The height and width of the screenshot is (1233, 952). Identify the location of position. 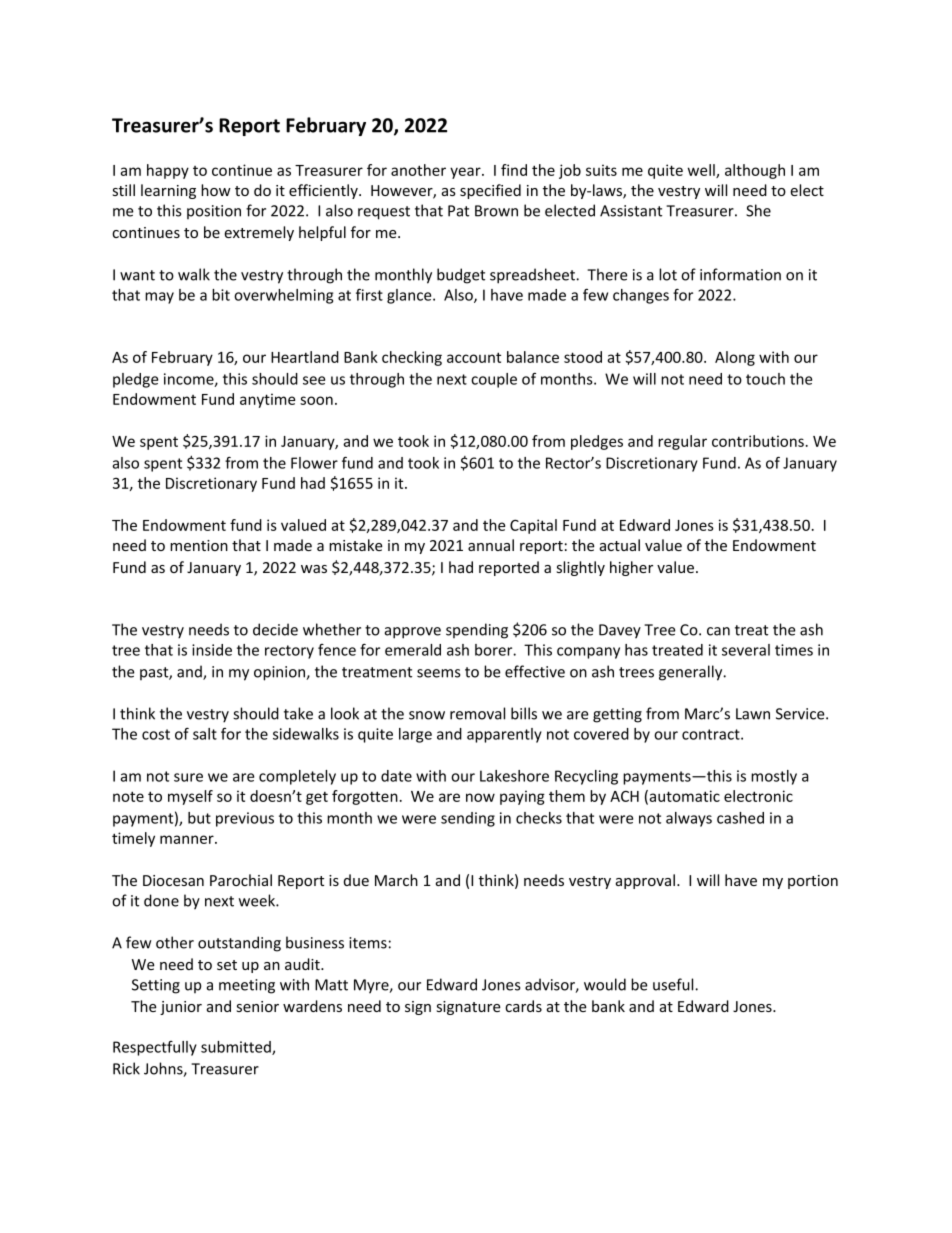
(214, 212).
